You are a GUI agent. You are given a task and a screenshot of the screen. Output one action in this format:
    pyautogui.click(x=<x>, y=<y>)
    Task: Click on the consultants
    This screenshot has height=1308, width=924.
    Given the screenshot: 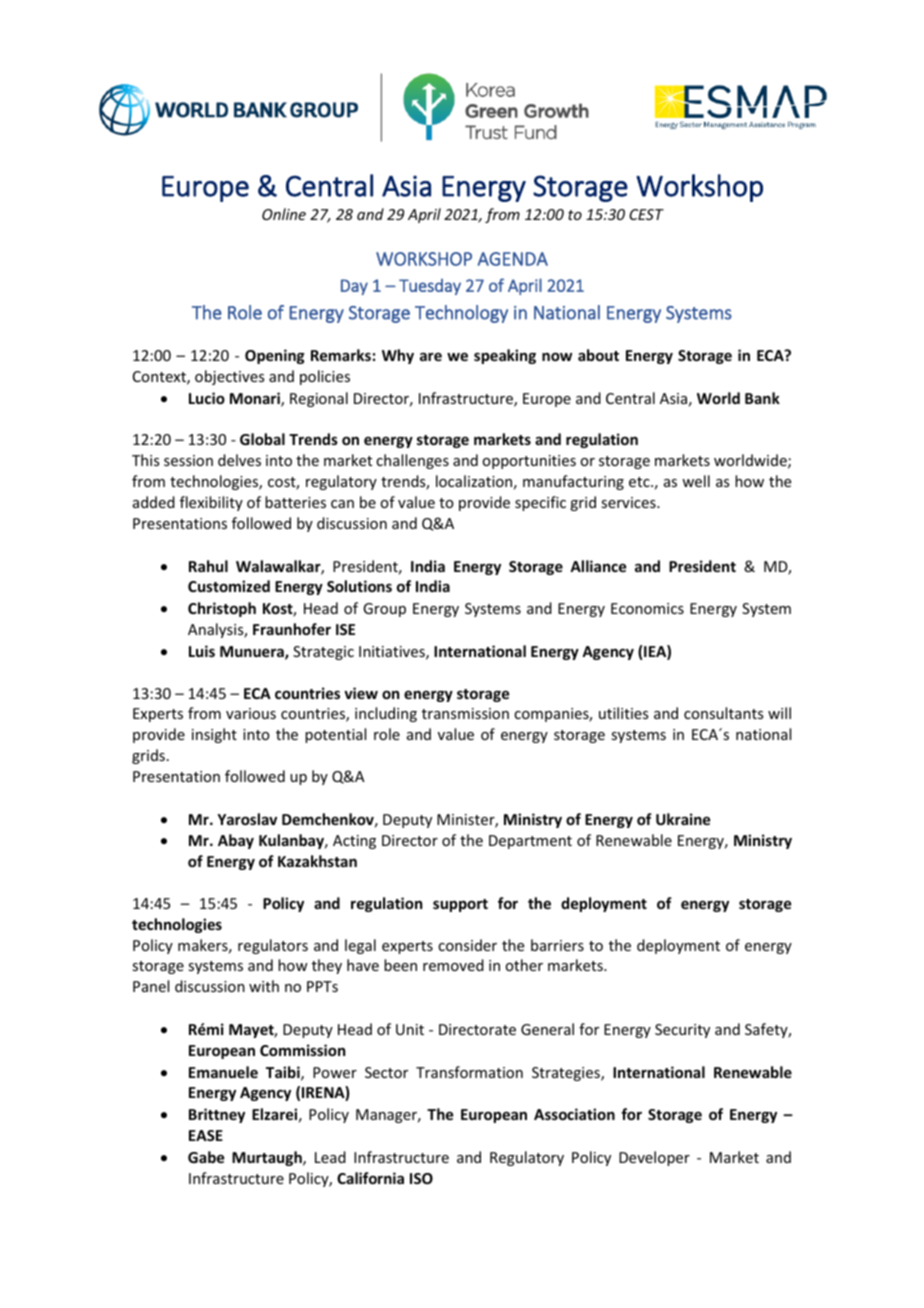 What is the action you would take?
    pyautogui.click(x=723, y=713)
